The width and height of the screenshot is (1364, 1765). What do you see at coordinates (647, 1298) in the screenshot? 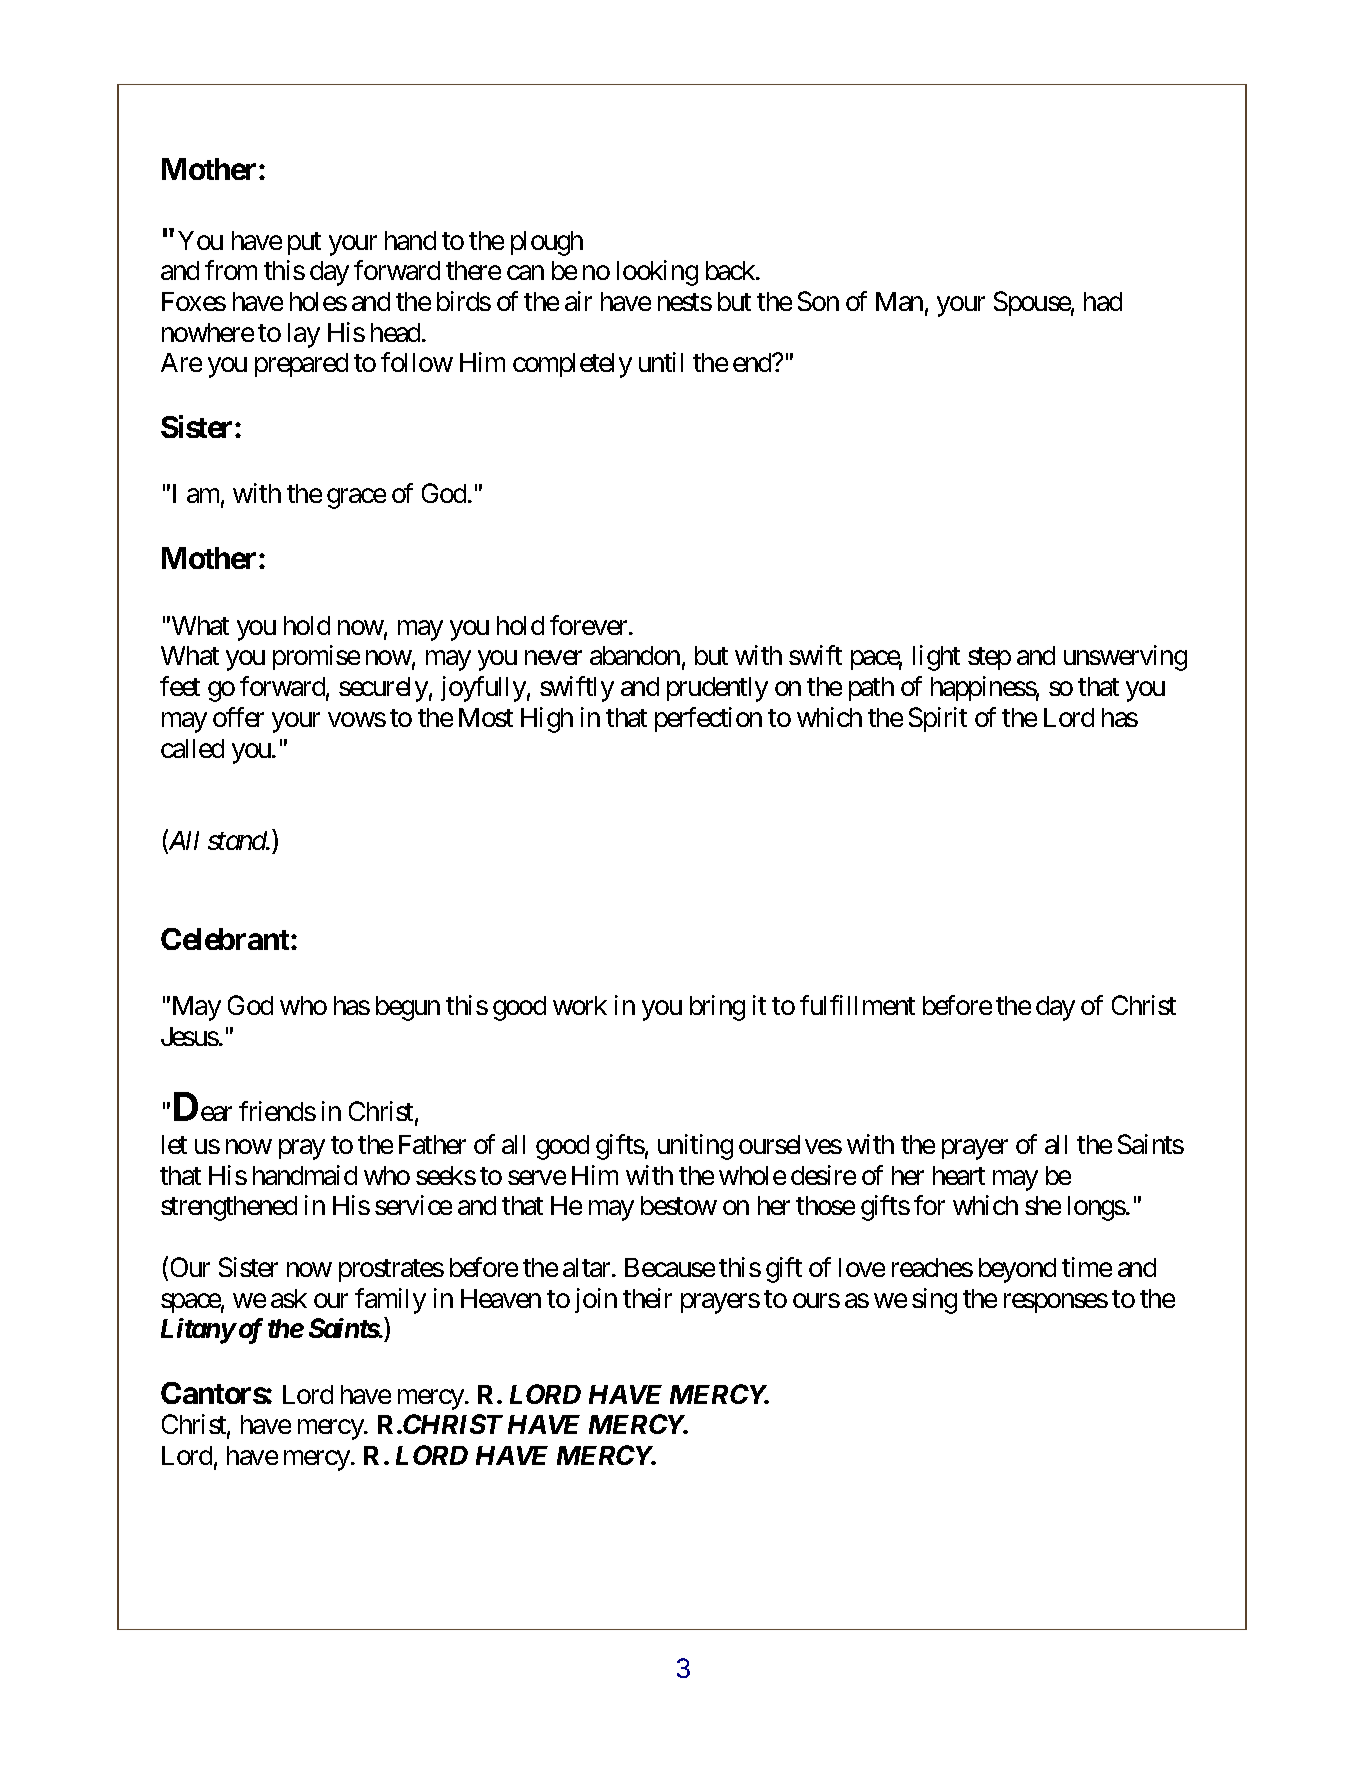
I see `their` at bounding box center [647, 1298].
